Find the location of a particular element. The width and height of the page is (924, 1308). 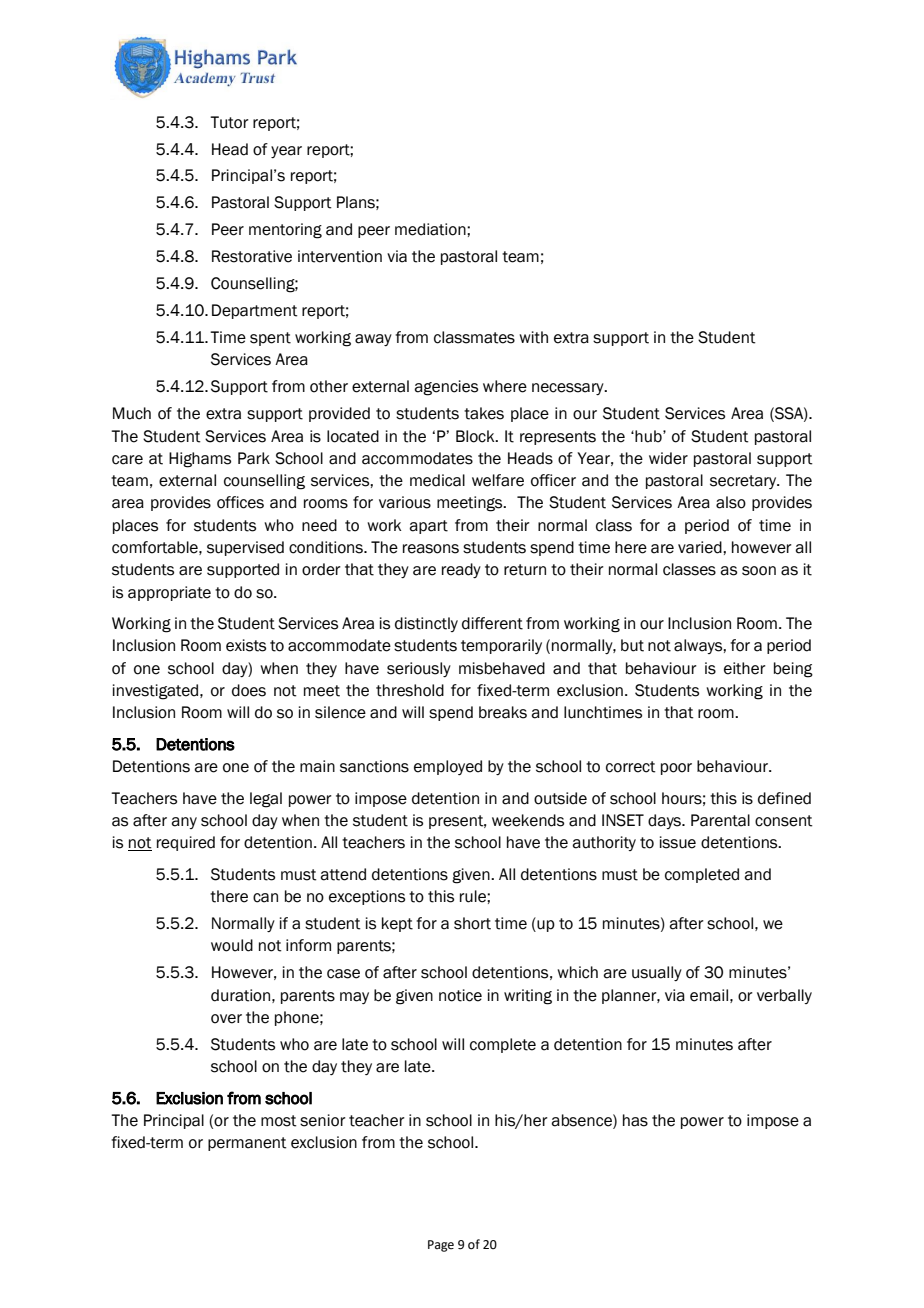

would is located at coordinates (232, 945).
